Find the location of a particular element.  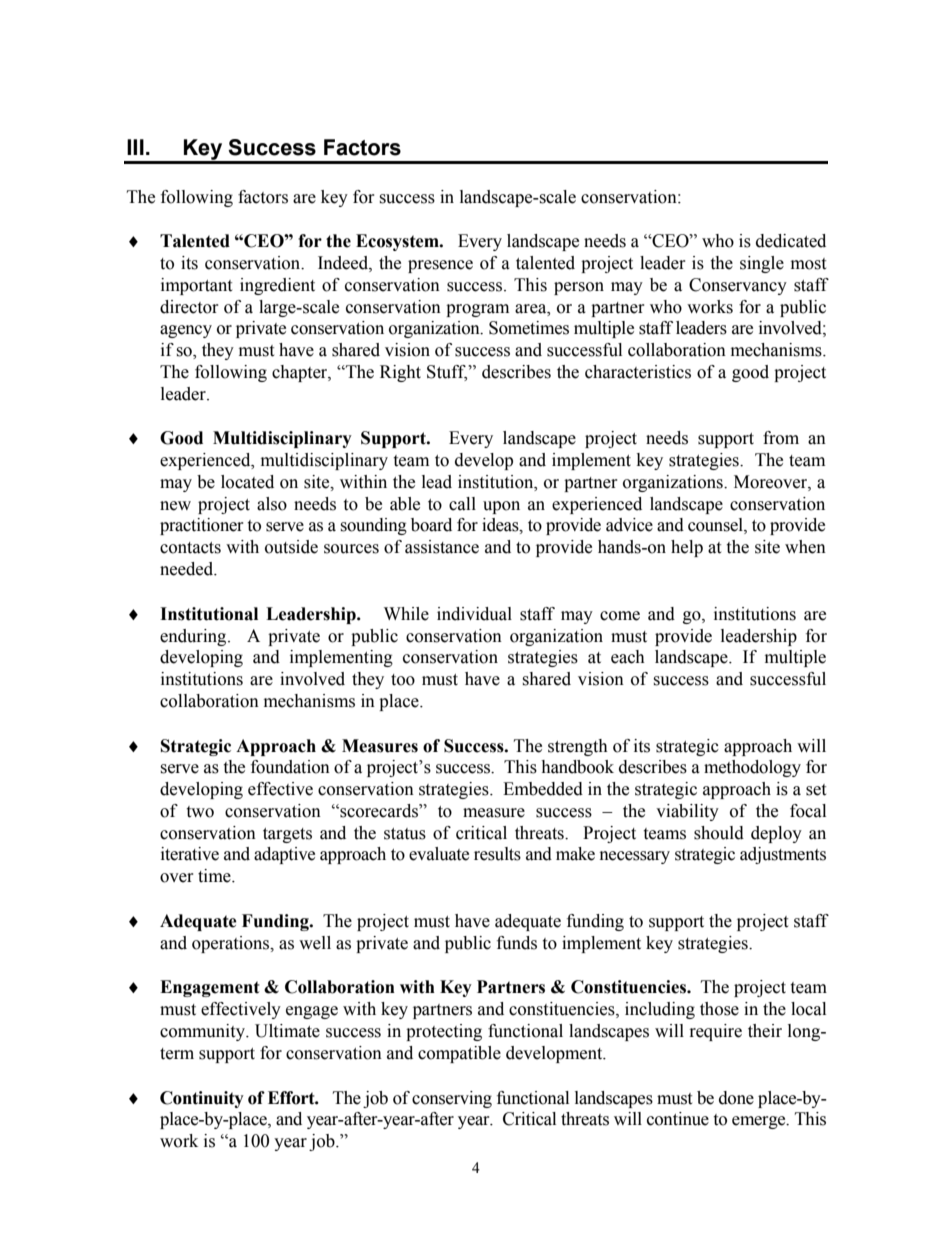

III is located at coordinates (135, 147).
